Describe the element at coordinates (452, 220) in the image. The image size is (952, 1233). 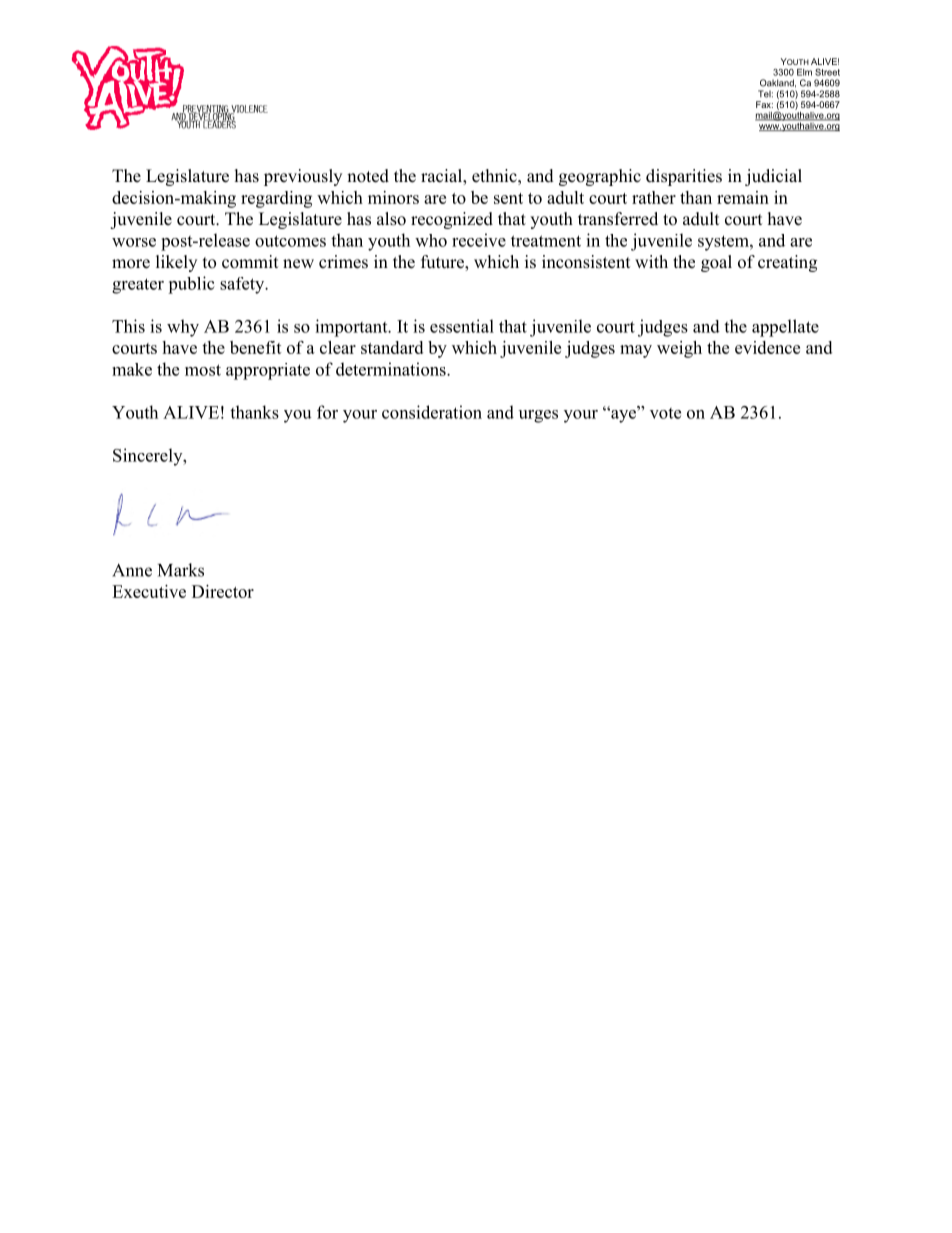
I see `recognized` at that location.
